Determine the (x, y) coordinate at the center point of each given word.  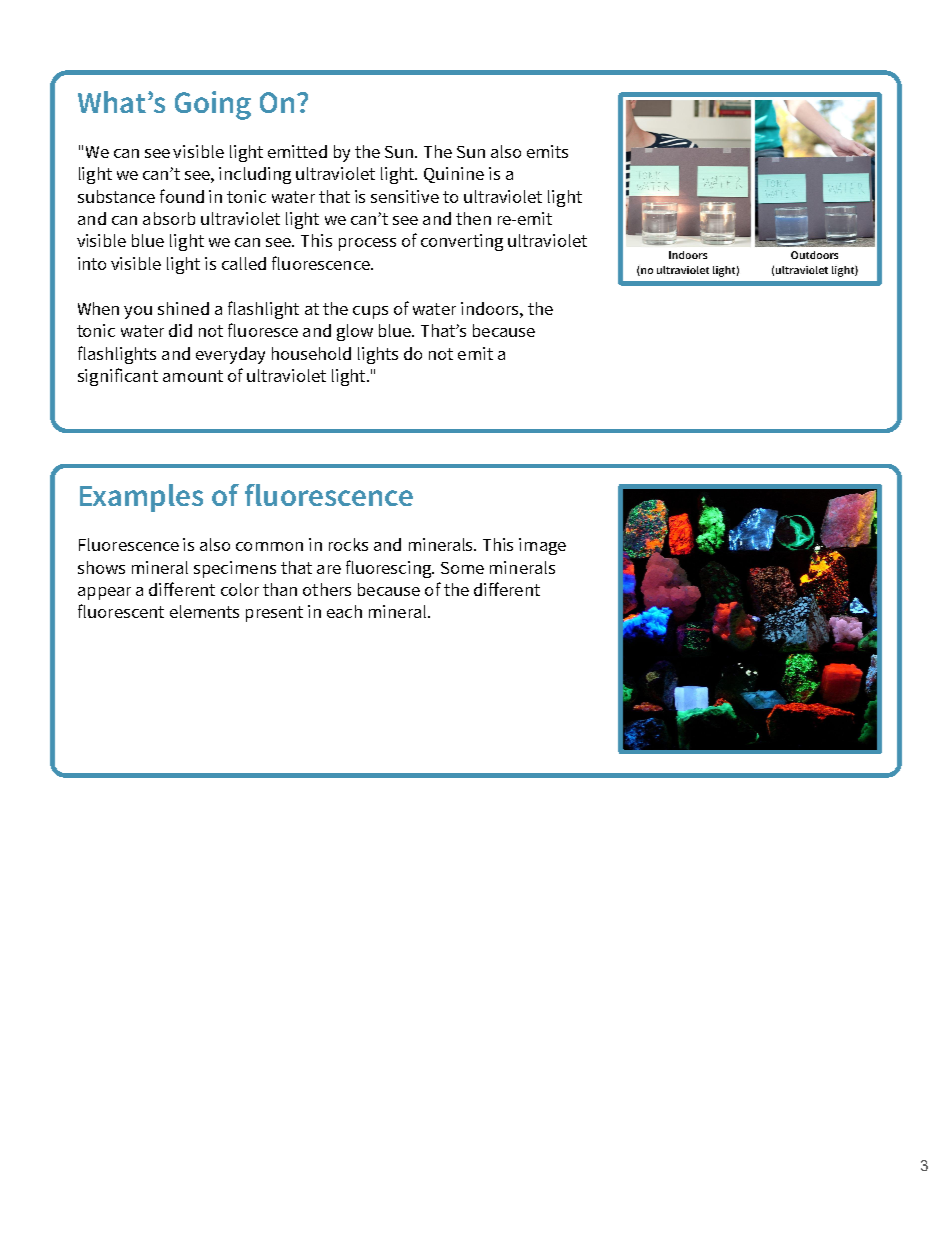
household (311, 353)
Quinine (454, 175)
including (255, 175)
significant (118, 377)
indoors (491, 308)
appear (104, 593)
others (327, 589)
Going (213, 105)
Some (462, 568)
